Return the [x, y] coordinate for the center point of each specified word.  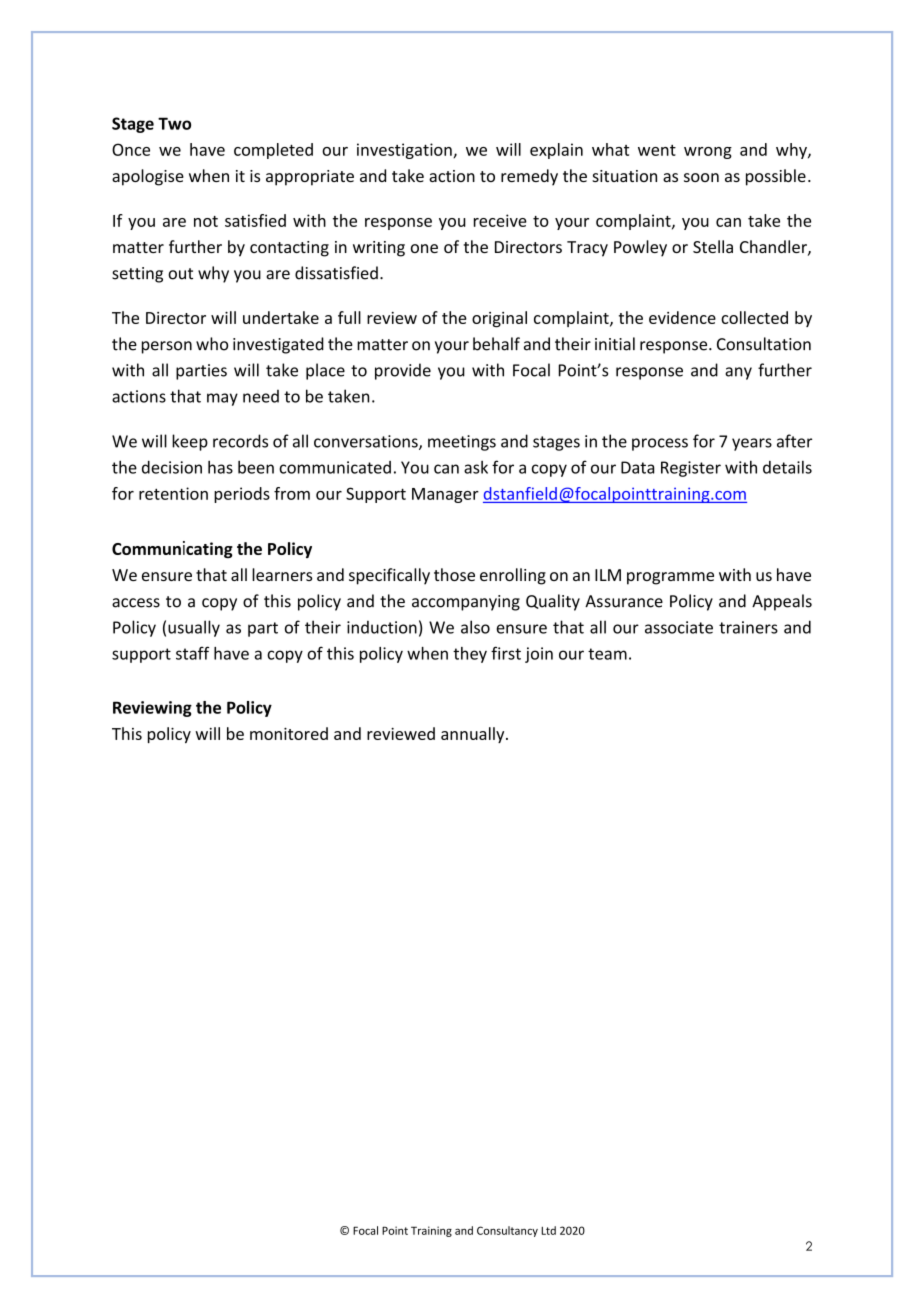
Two [174, 123]
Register [691, 469]
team [607, 654]
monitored [289, 733]
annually [474, 735]
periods [242, 495]
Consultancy [507, 1231]
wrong [708, 153]
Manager [445, 495]
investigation [405, 151]
